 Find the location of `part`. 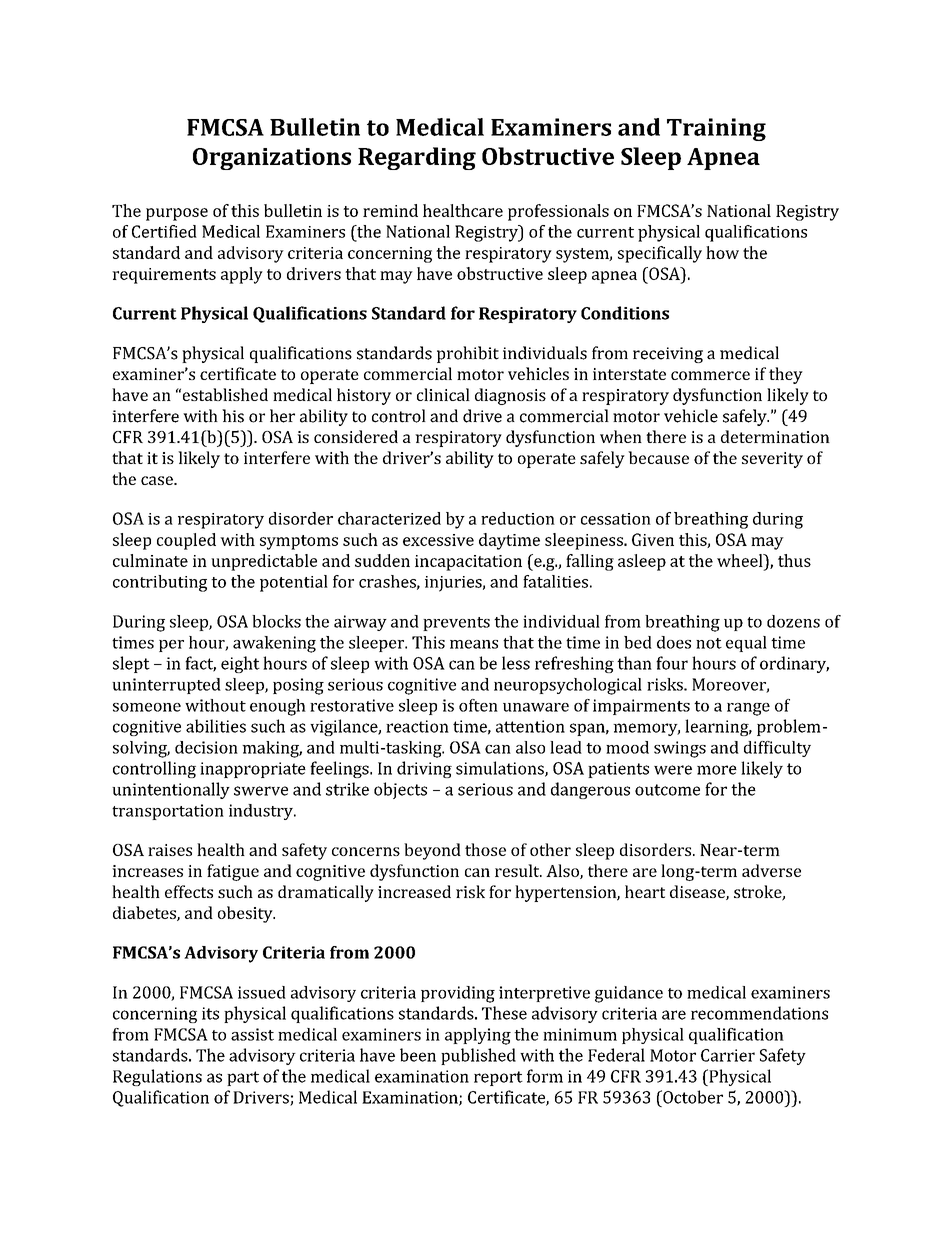

part is located at coordinates (243, 1078).
